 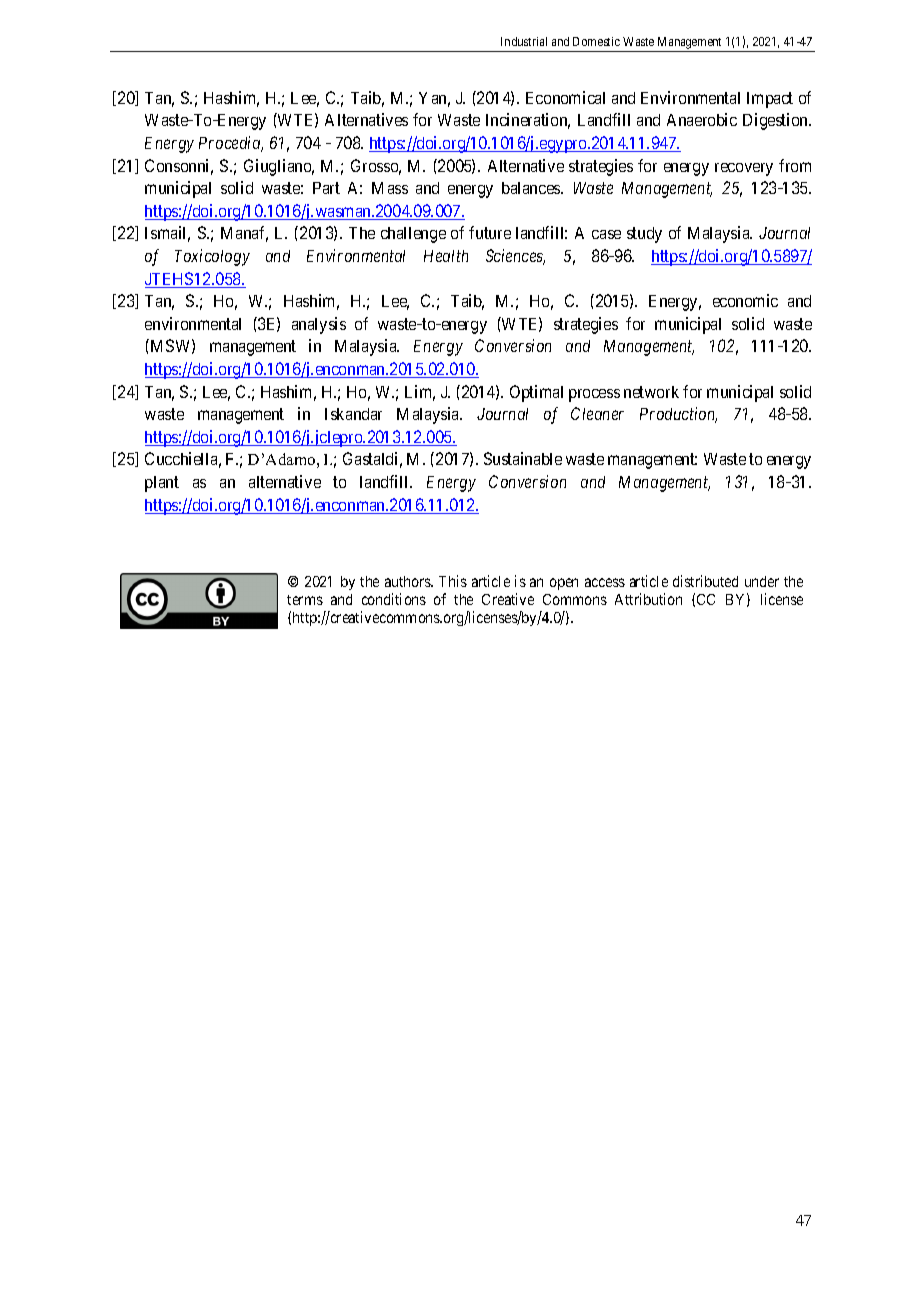 I want to click on analysis, so click(x=319, y=325).
